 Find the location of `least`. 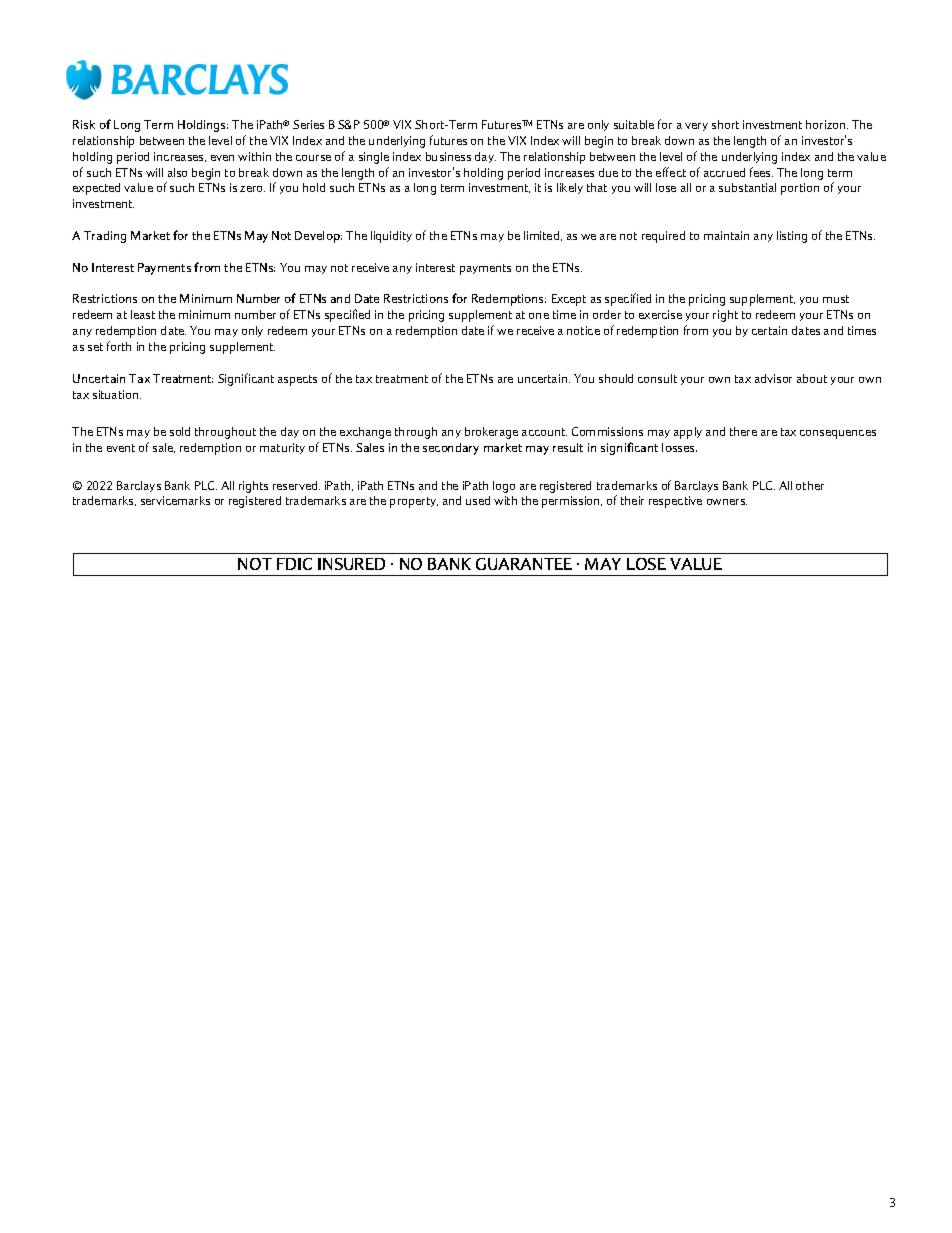

least is located at coordinates (143, 314).
